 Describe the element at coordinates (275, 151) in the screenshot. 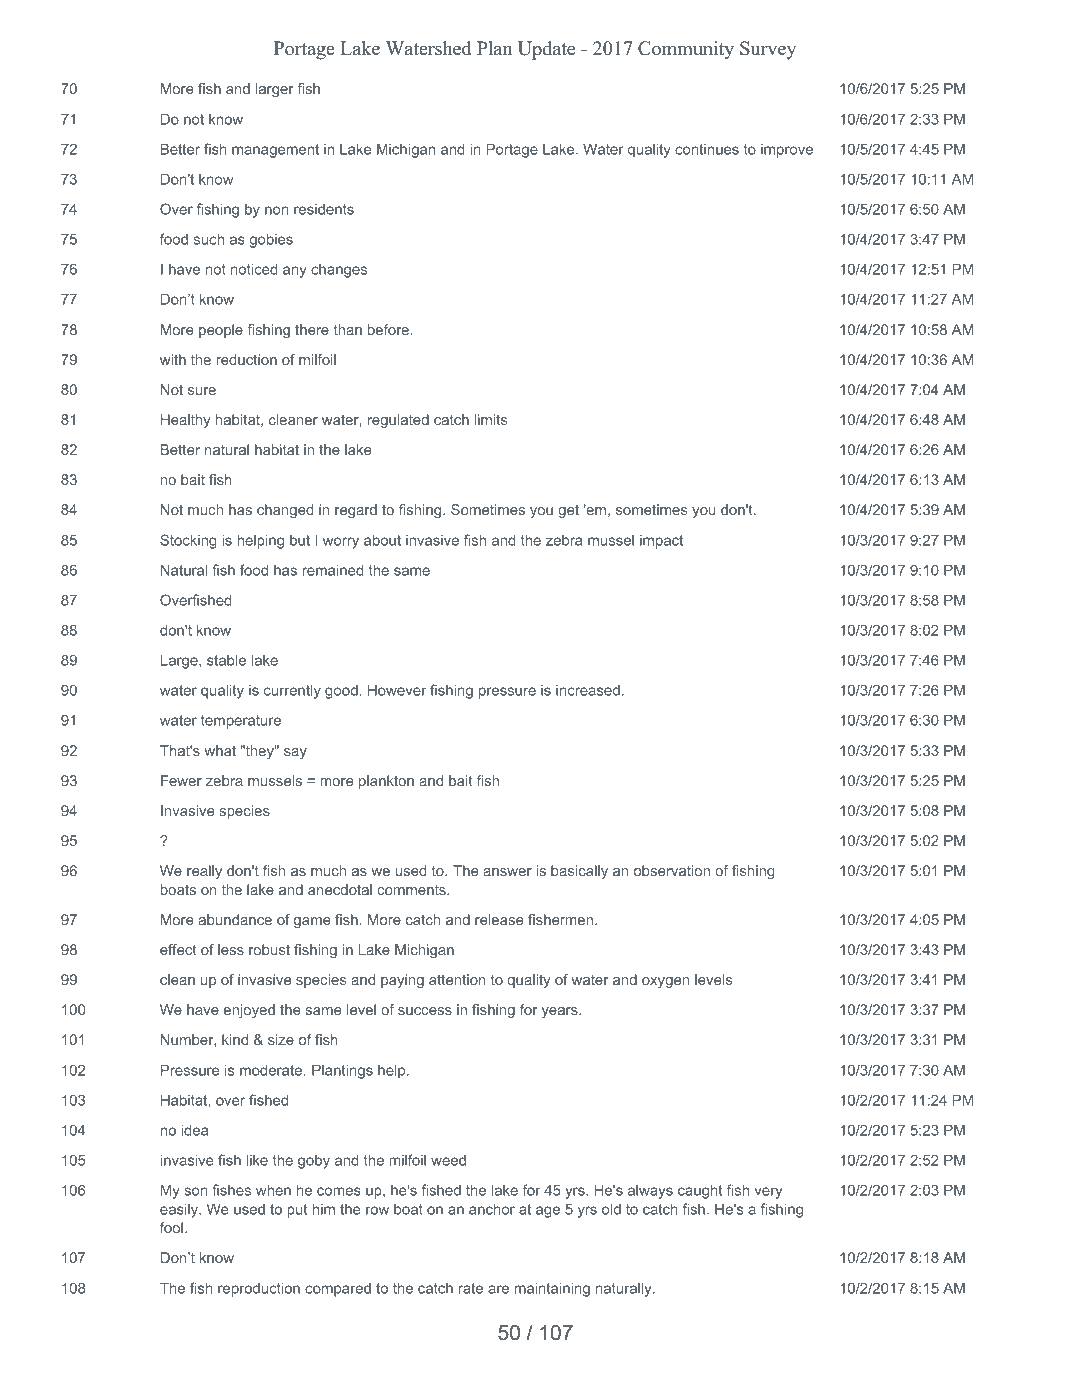

I see `management` at that location.
